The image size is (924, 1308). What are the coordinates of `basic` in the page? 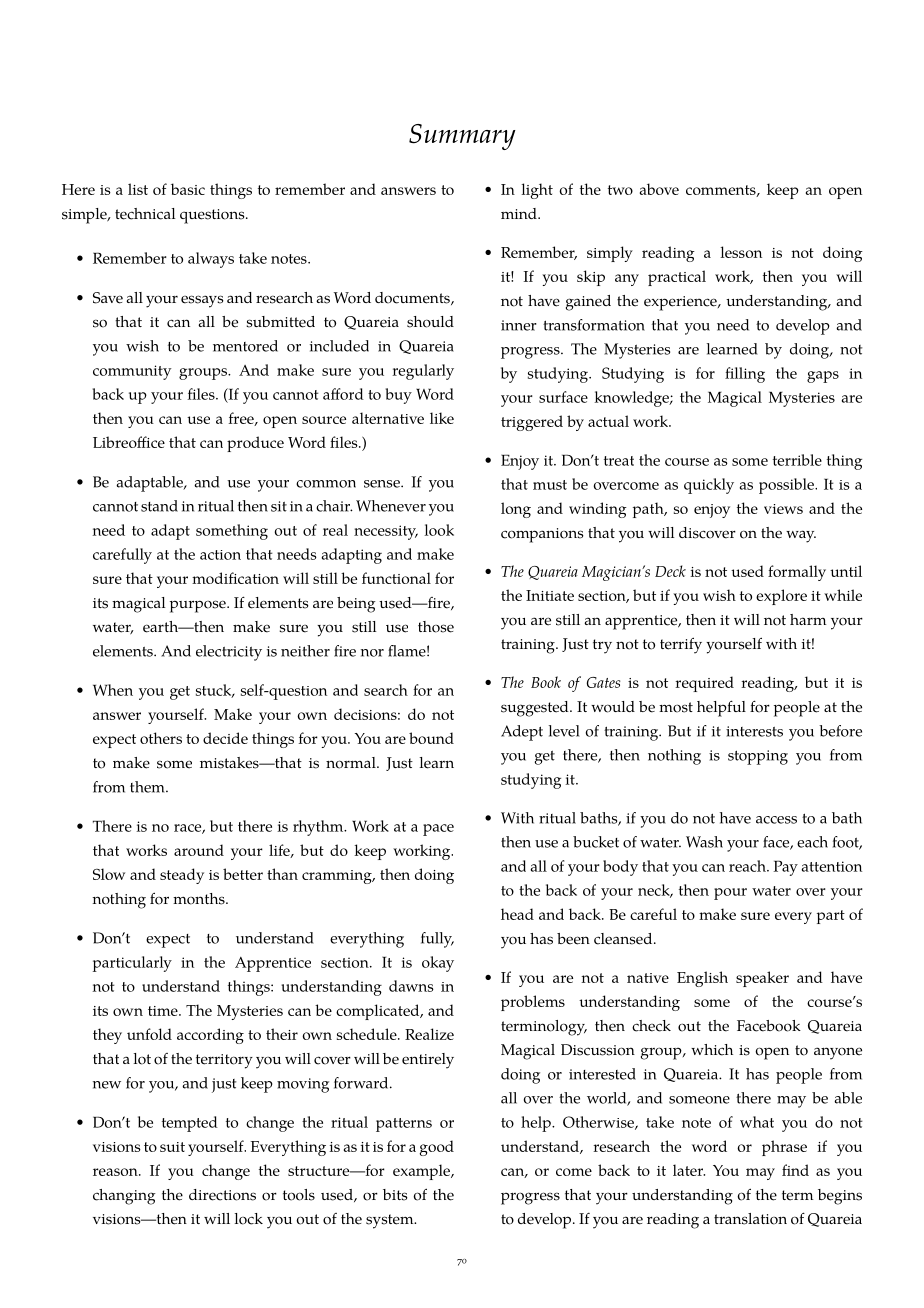 It's located at (188, 189).
